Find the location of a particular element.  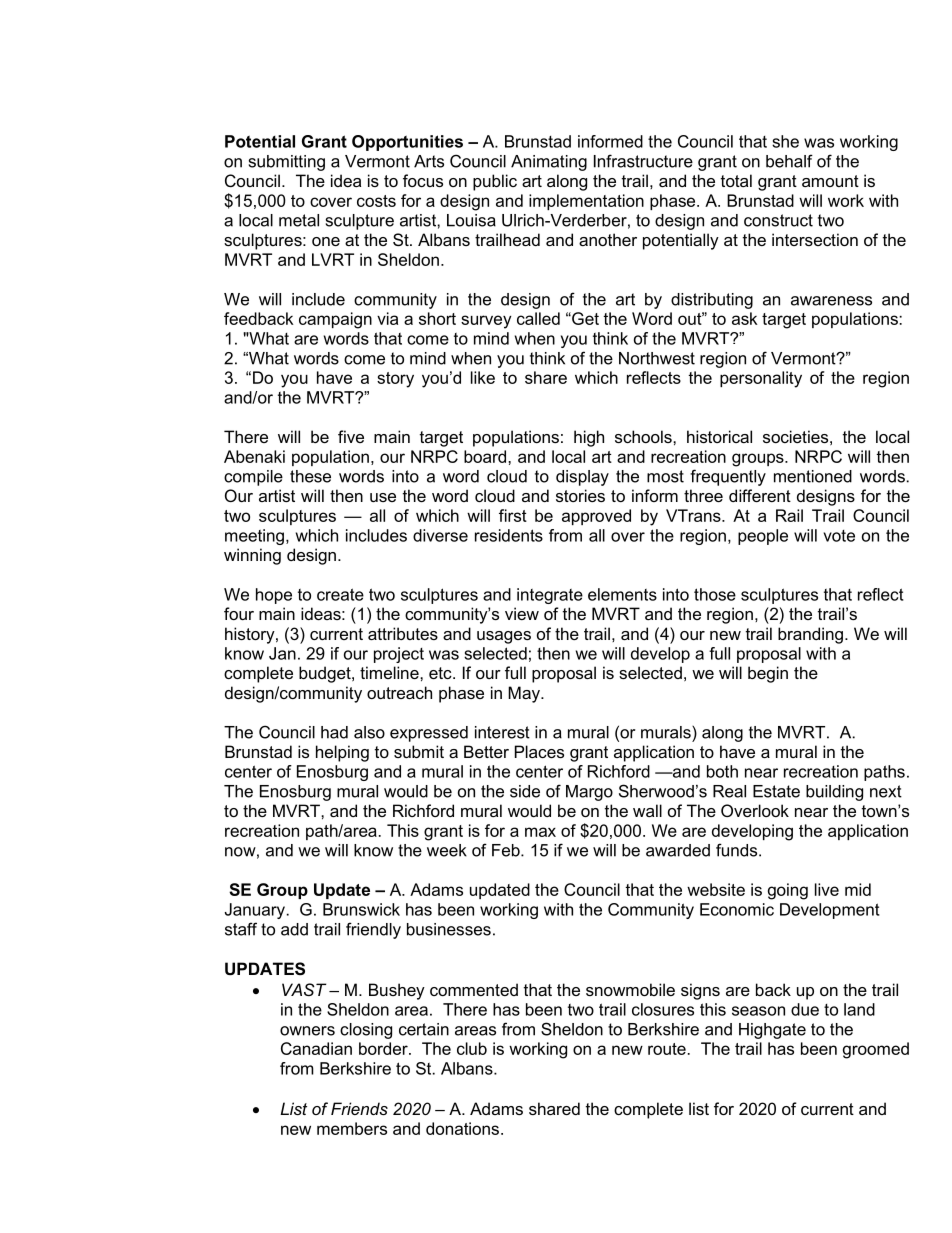

max is located at coordinates (540, 832).
